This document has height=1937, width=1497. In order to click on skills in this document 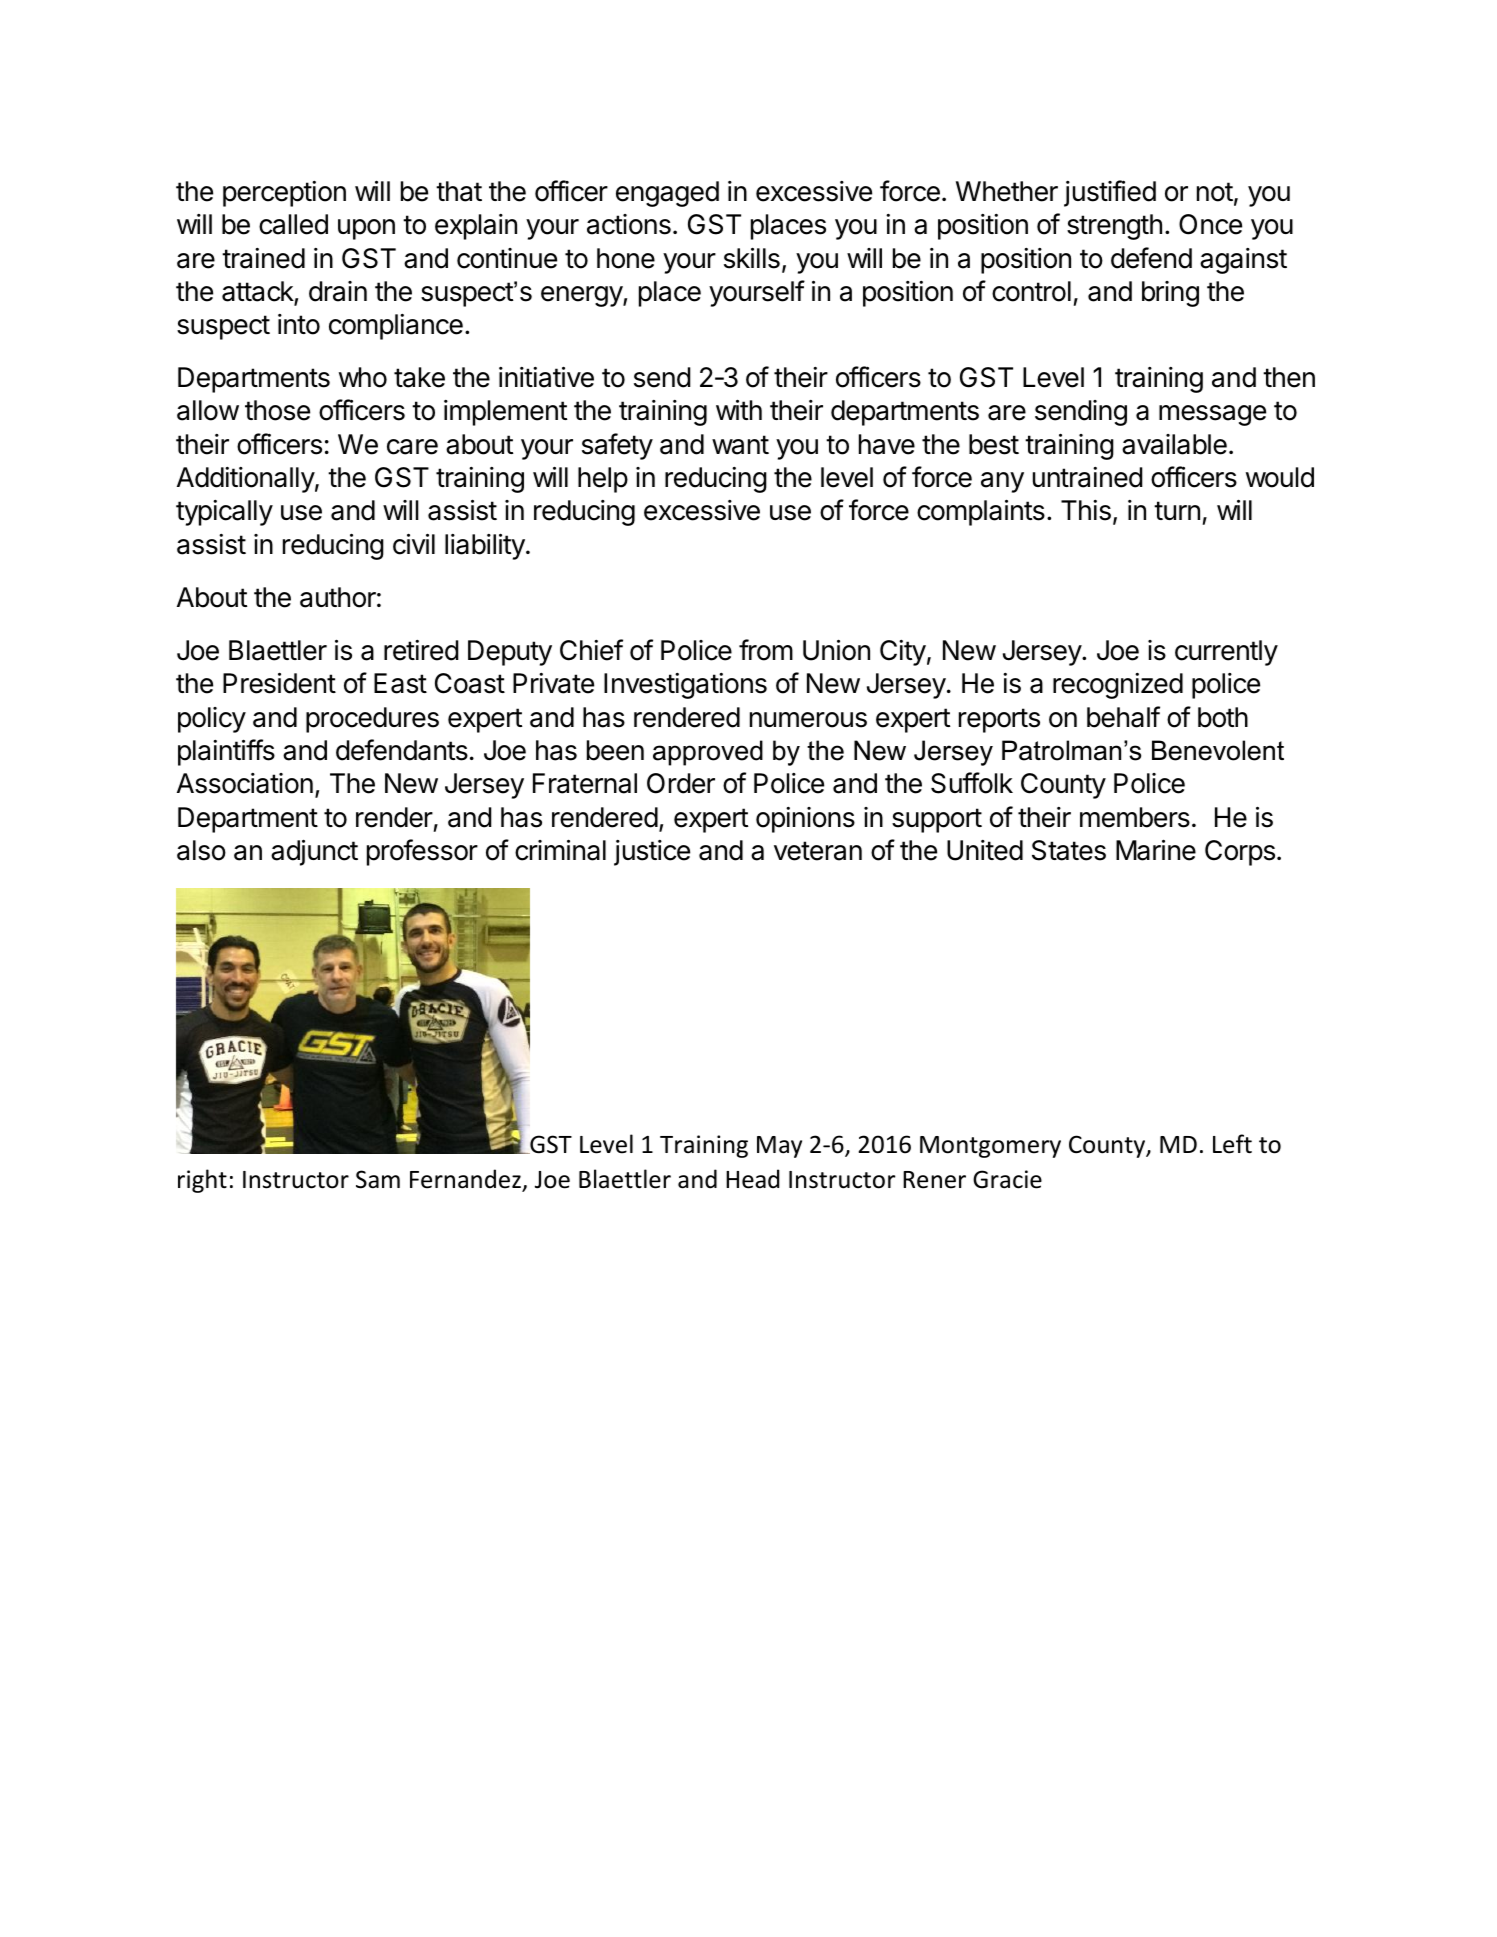, I will do `click(752, 258)`.
